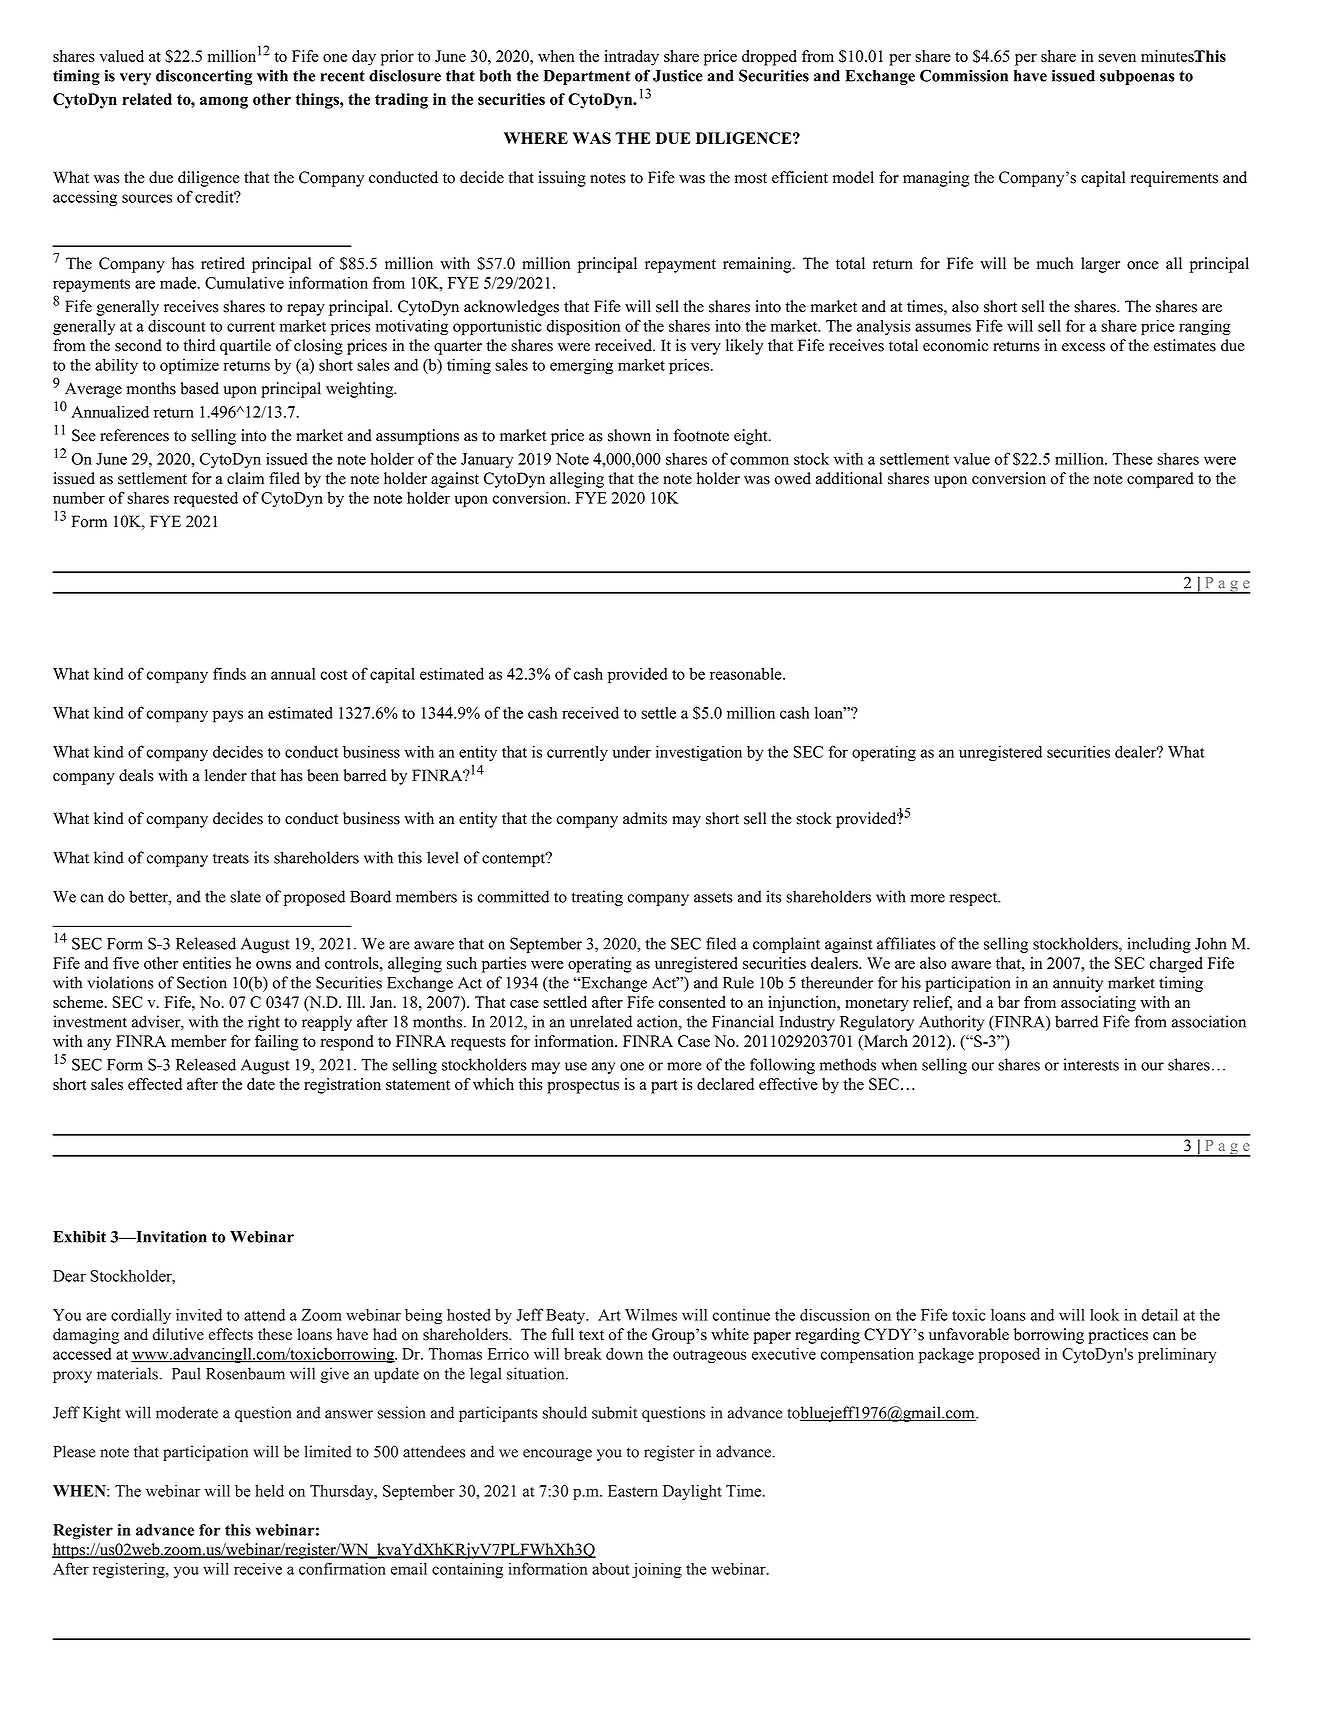 This image has width=1329, height=1720. What do you see at coordinates (1159, 945) in the image?
I see `including` at bounding box center [1159, 945].
